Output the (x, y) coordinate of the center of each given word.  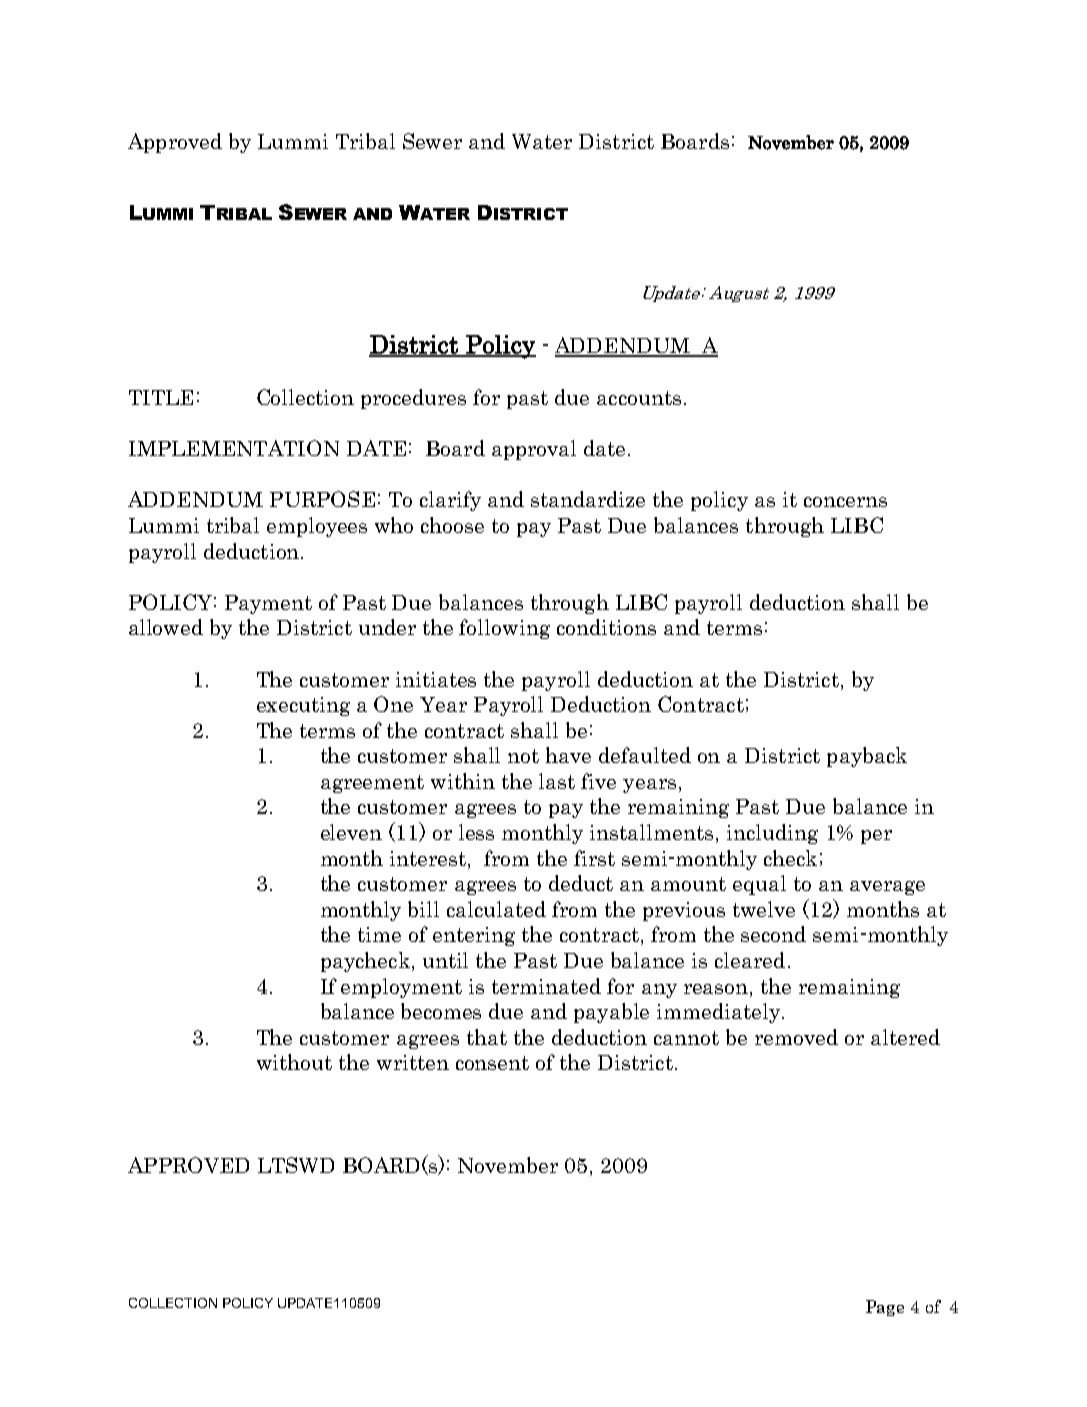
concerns (845, 502)
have (568, 755)
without (294, 1062)
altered (905, 1037)
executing (303, 706)
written (413, 1062)
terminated (546, 986)
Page (885, 1308)
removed (796, 1037)
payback (867, 757)
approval (534, 450)
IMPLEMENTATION (234, 448)
